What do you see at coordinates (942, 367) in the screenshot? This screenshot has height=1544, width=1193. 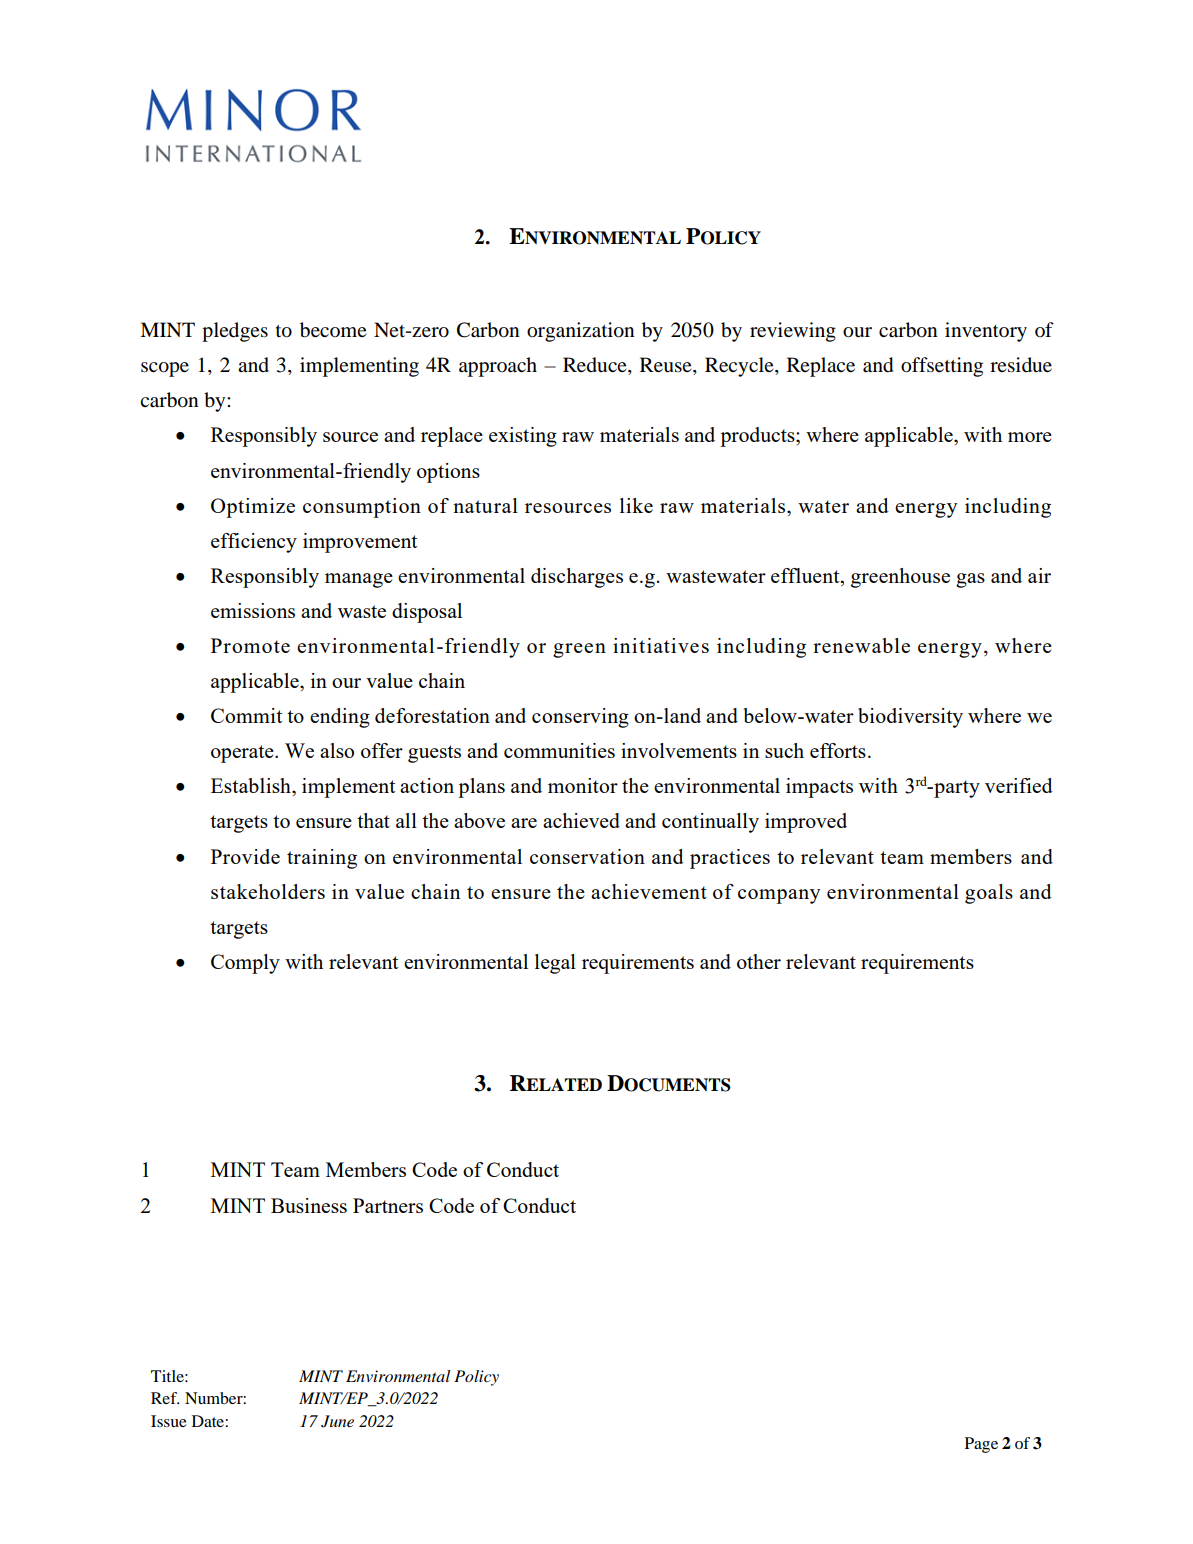 I see `offsetting` at bounding box center [942, 367].
